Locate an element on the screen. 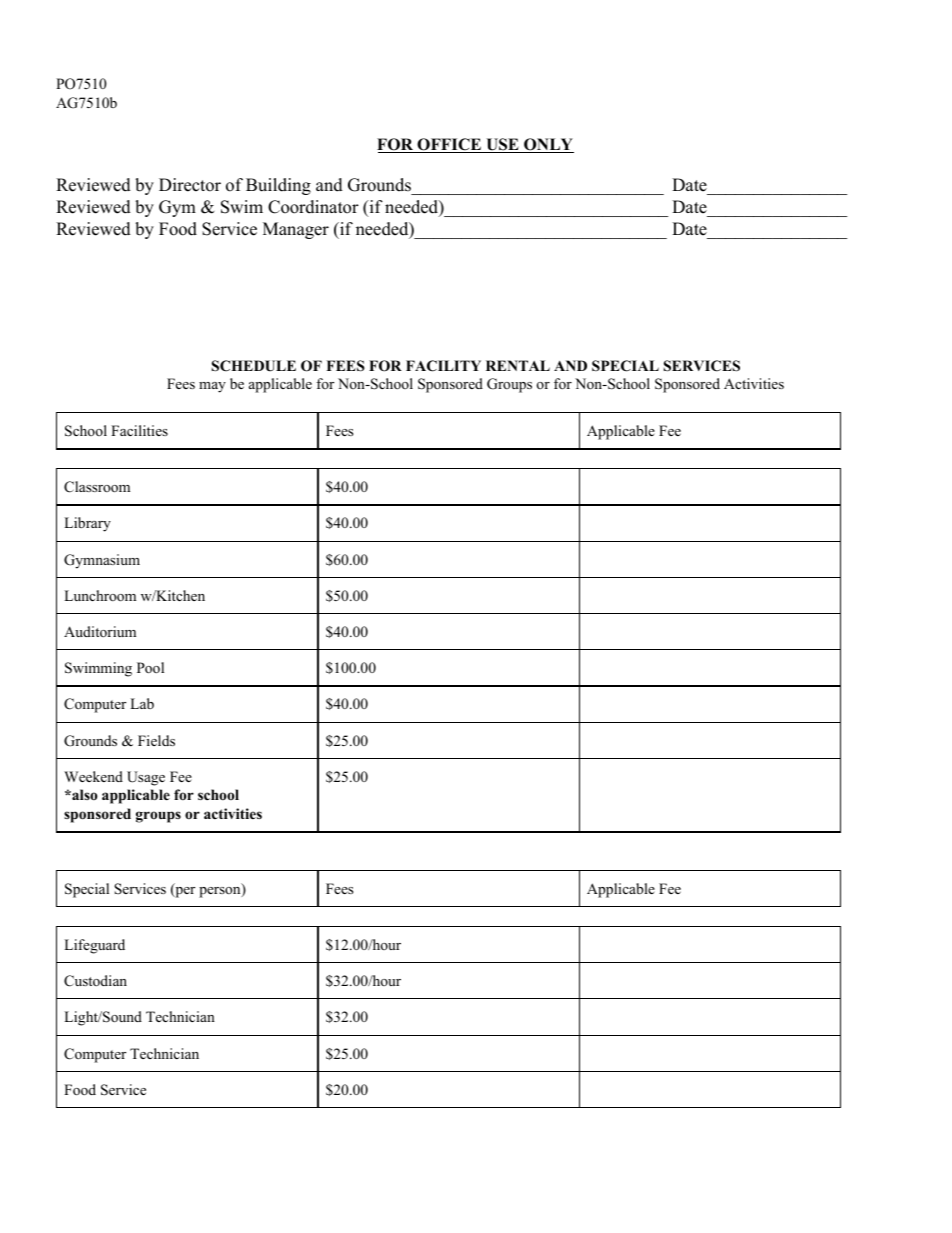  person is located at coordinates (221, 892).
